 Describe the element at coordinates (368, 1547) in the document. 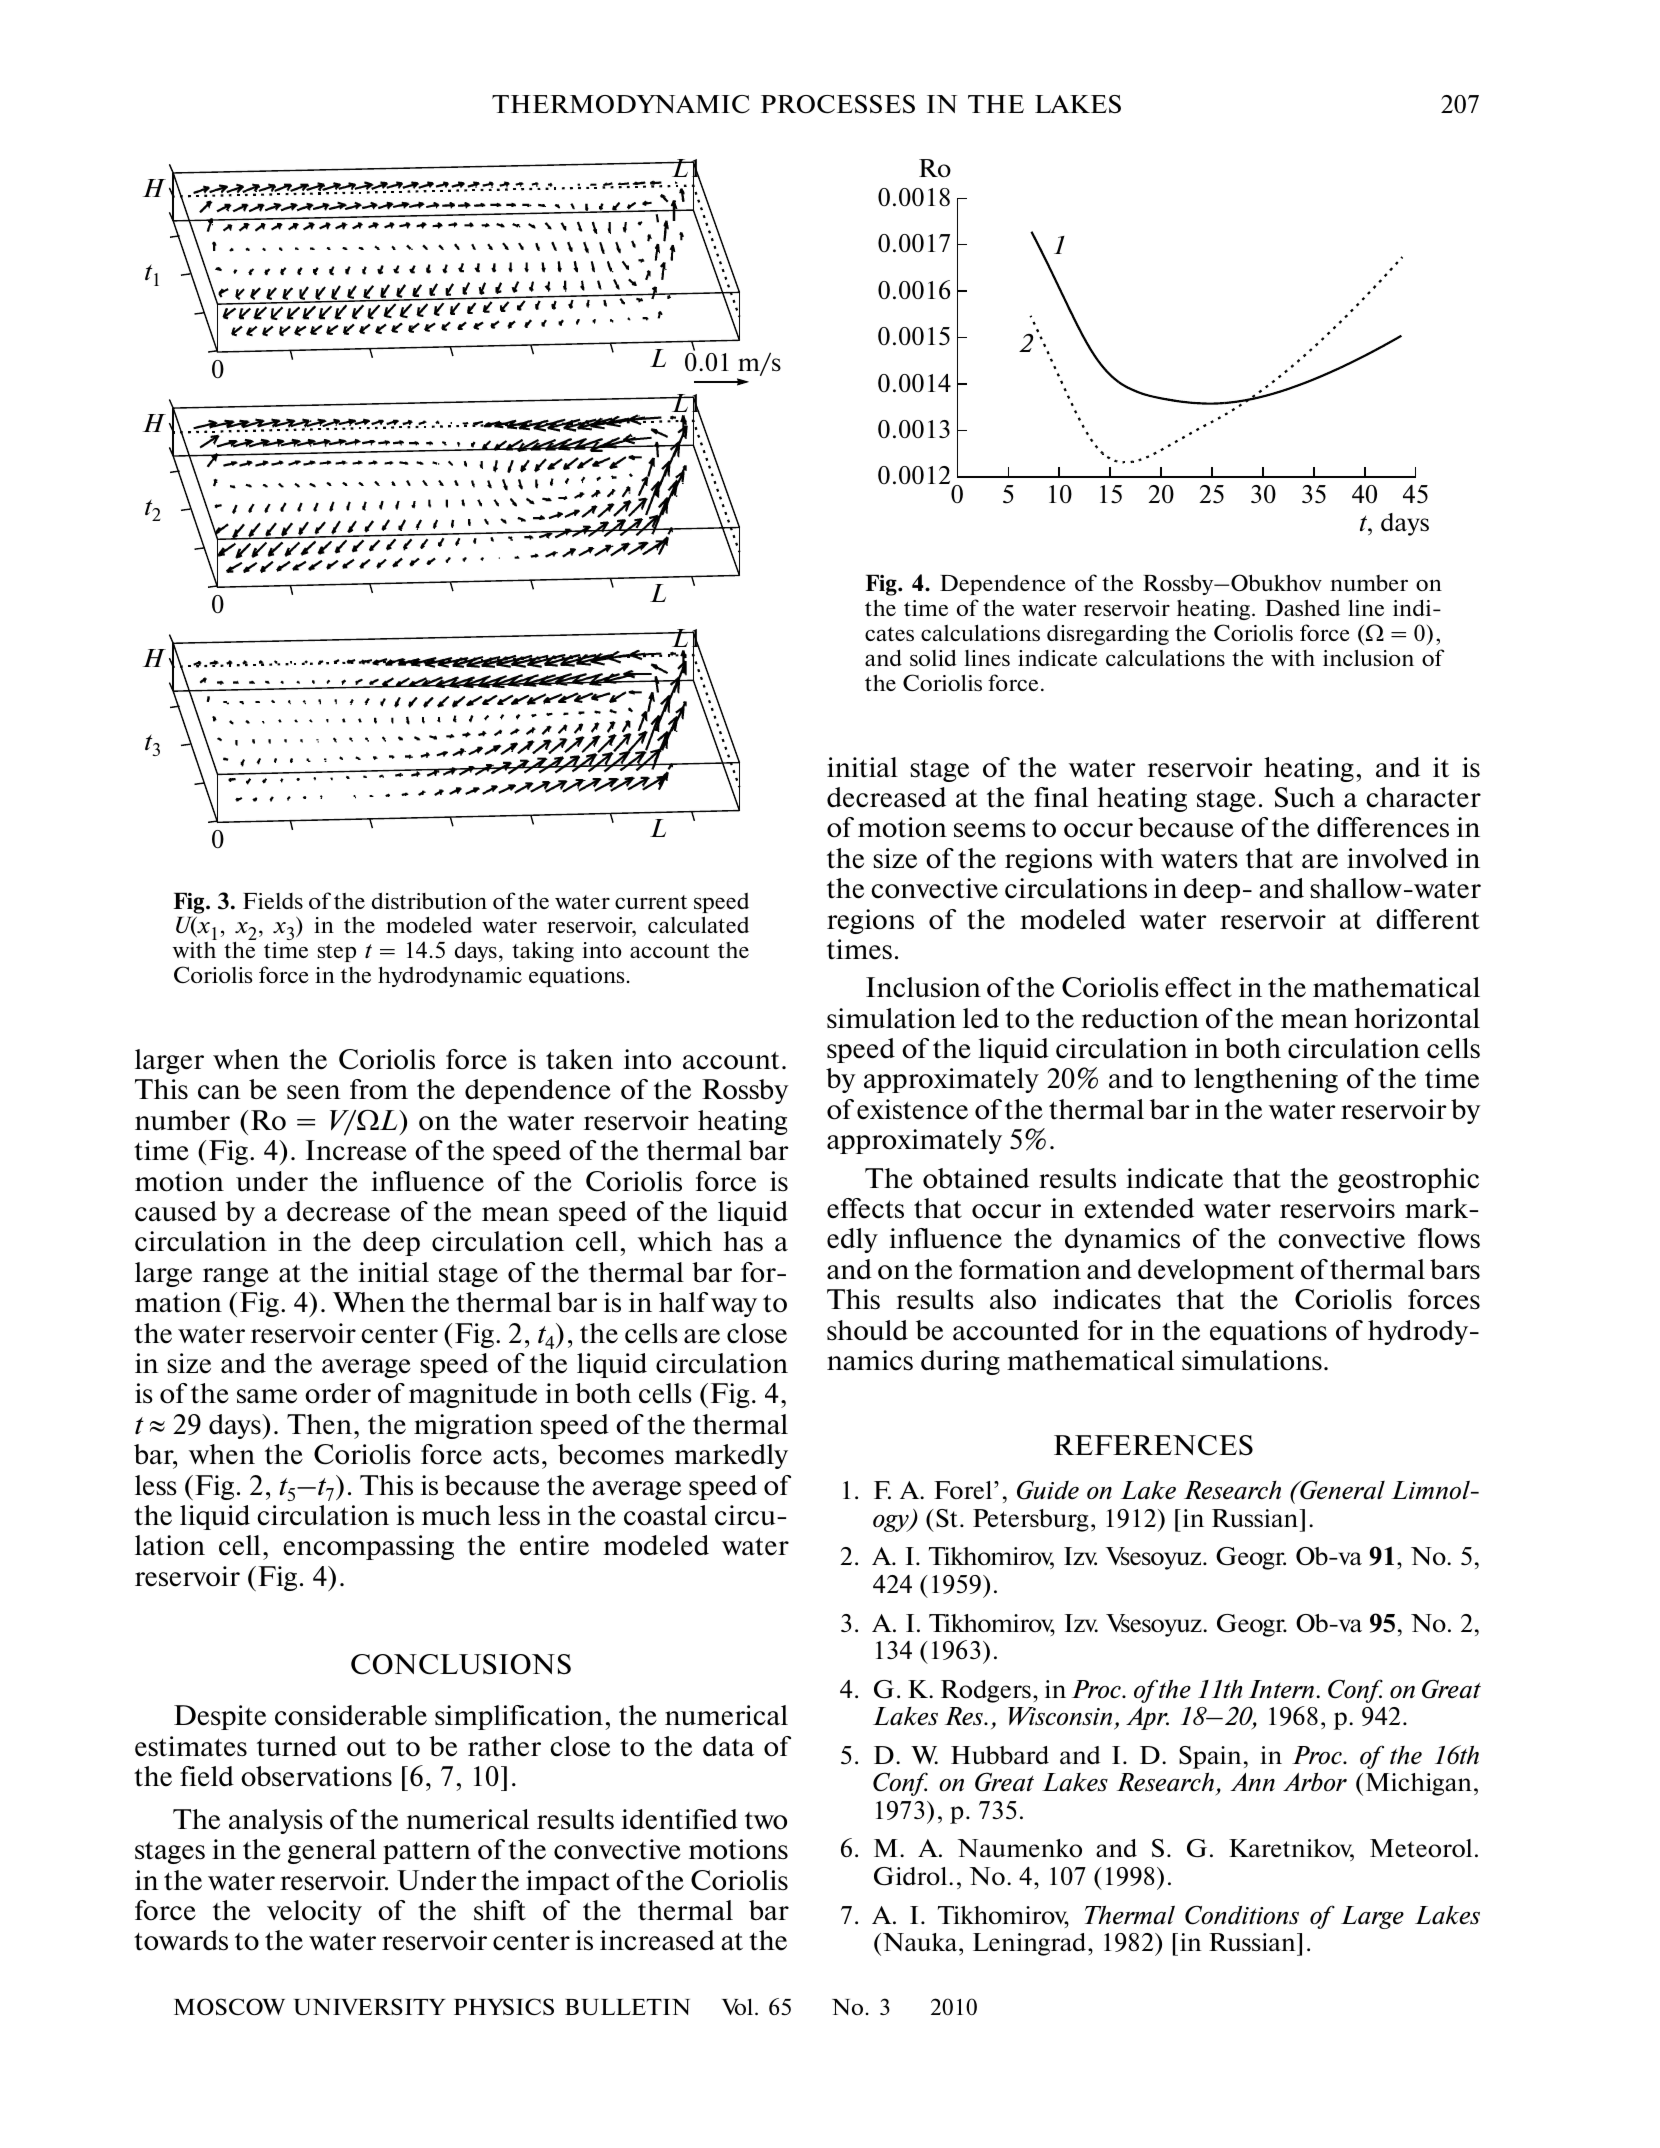

I see `encompassing` at that location.
